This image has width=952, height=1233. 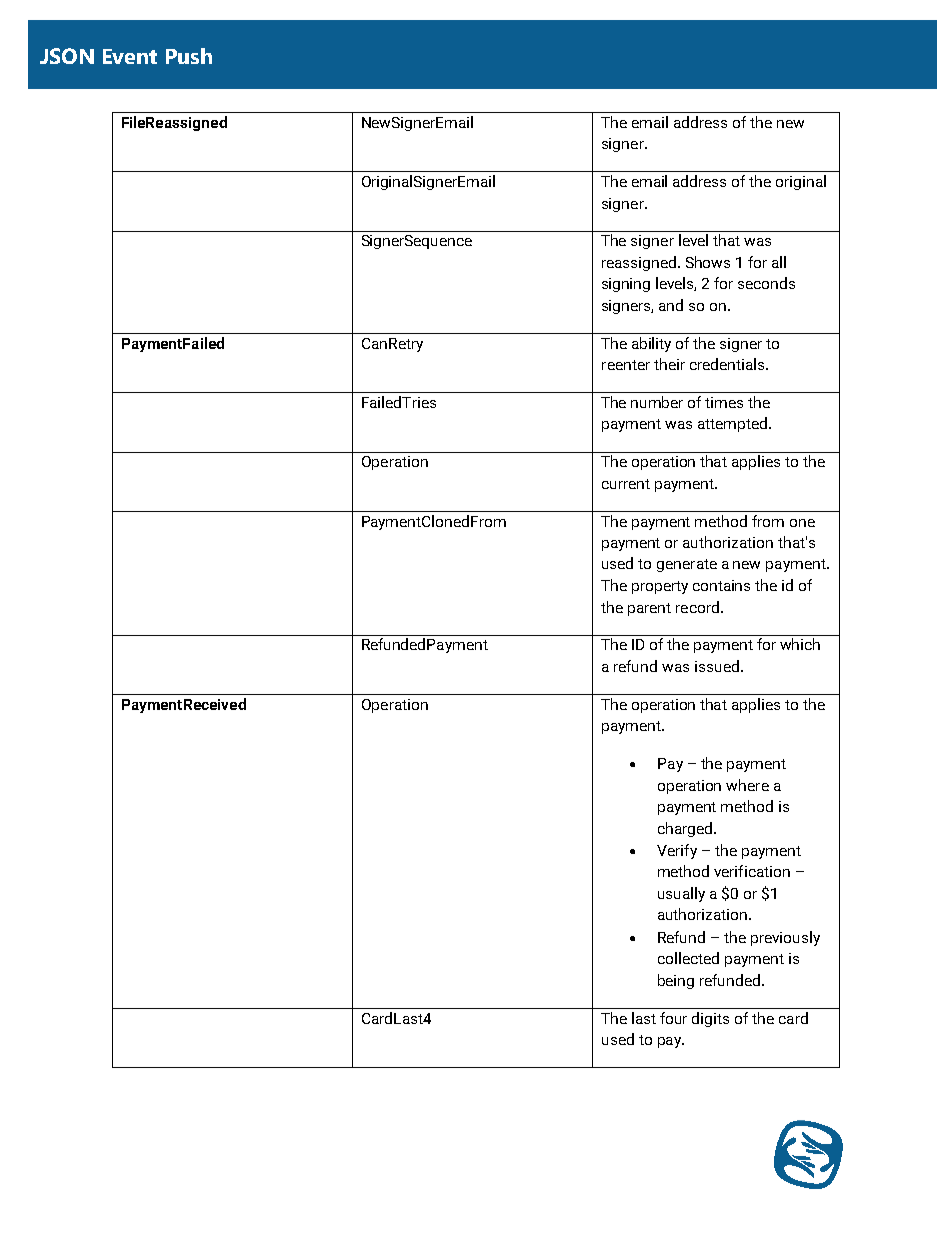 What do you see at coordinates (189, 56) in the image?
I see `Push` at bounding box center [189, 56].
